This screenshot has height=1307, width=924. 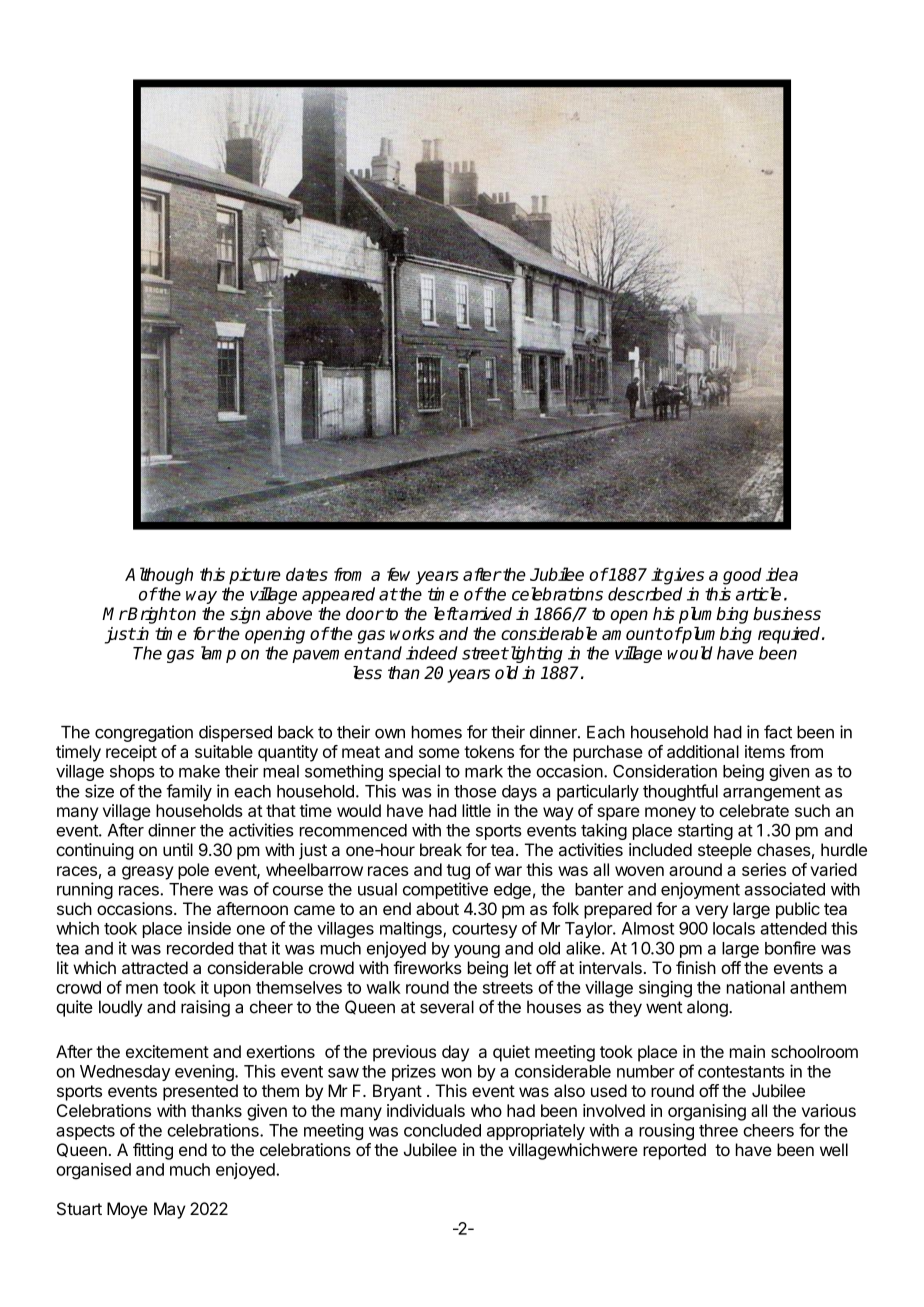 I want to click on associated, so click(x=784, y=889).
